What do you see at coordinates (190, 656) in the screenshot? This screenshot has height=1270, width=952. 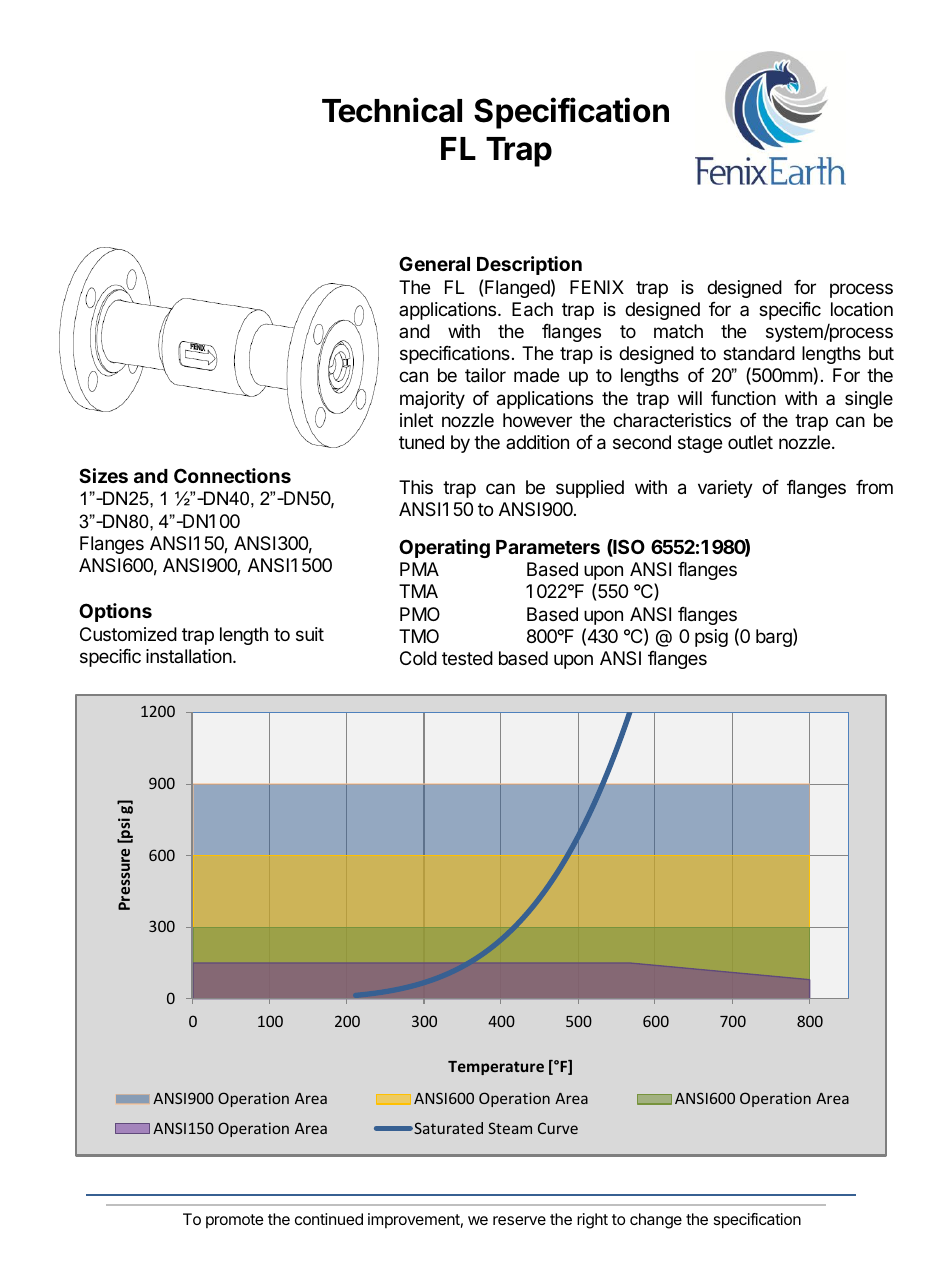 I see `installation` at bounding box center [190, 656].
